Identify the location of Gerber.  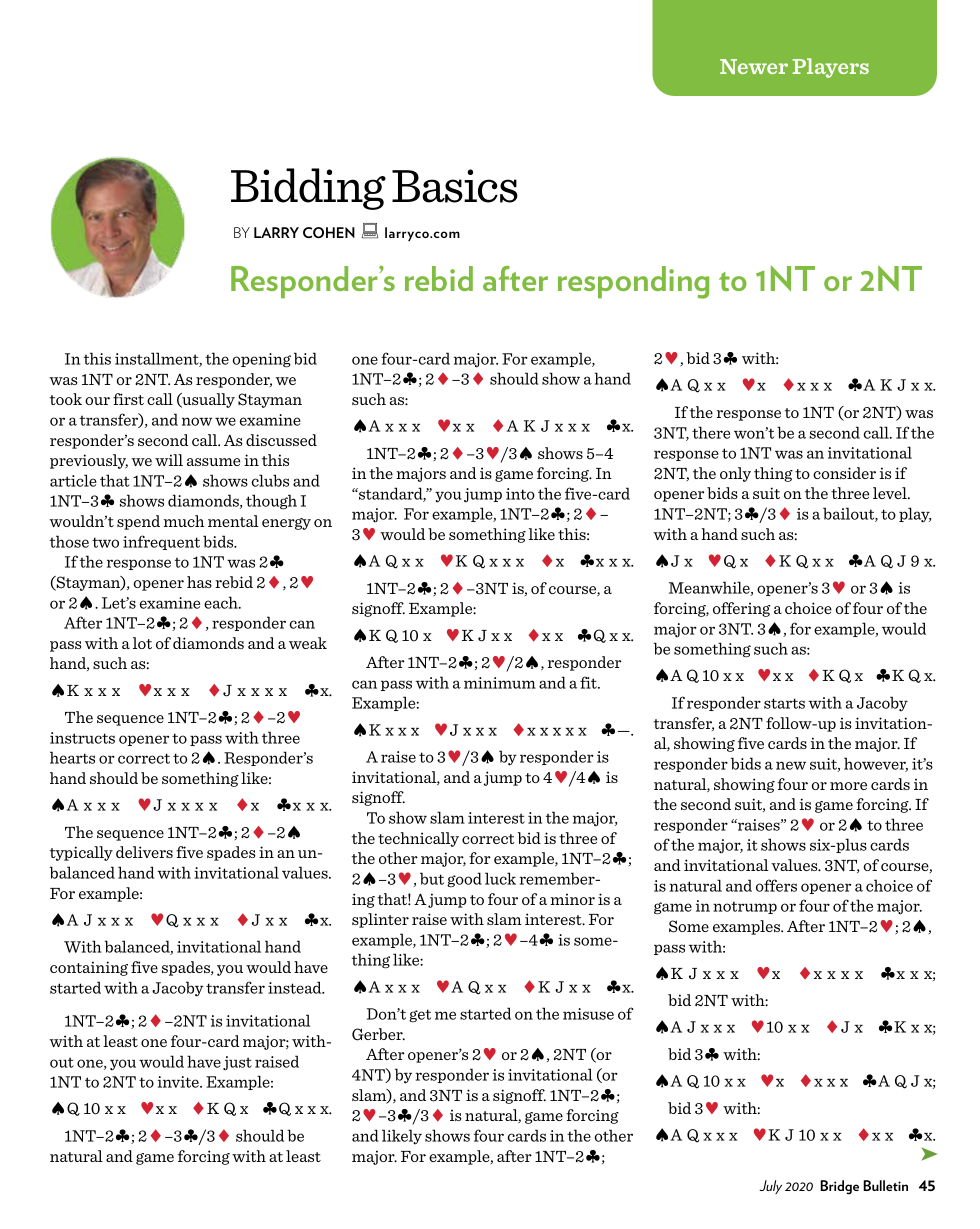
(378, 1034).
